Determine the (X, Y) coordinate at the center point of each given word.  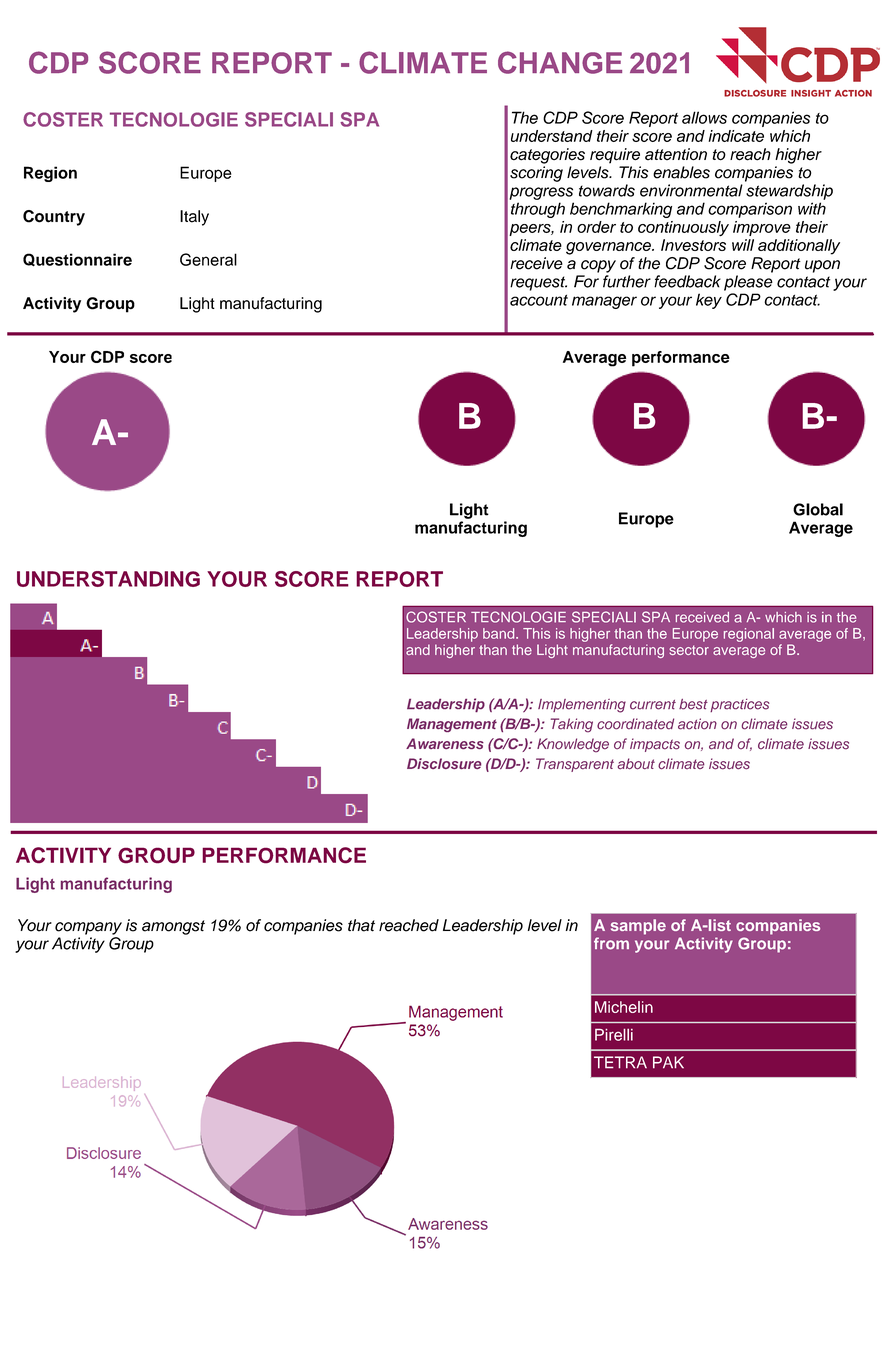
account (539, 300)
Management (452, 725)
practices (740, 705)
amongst (173, 927)
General (208, 259)
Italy (194, 218)
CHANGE (560, 62)
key (709, 301)
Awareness (445, 743)
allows (704, 117)
